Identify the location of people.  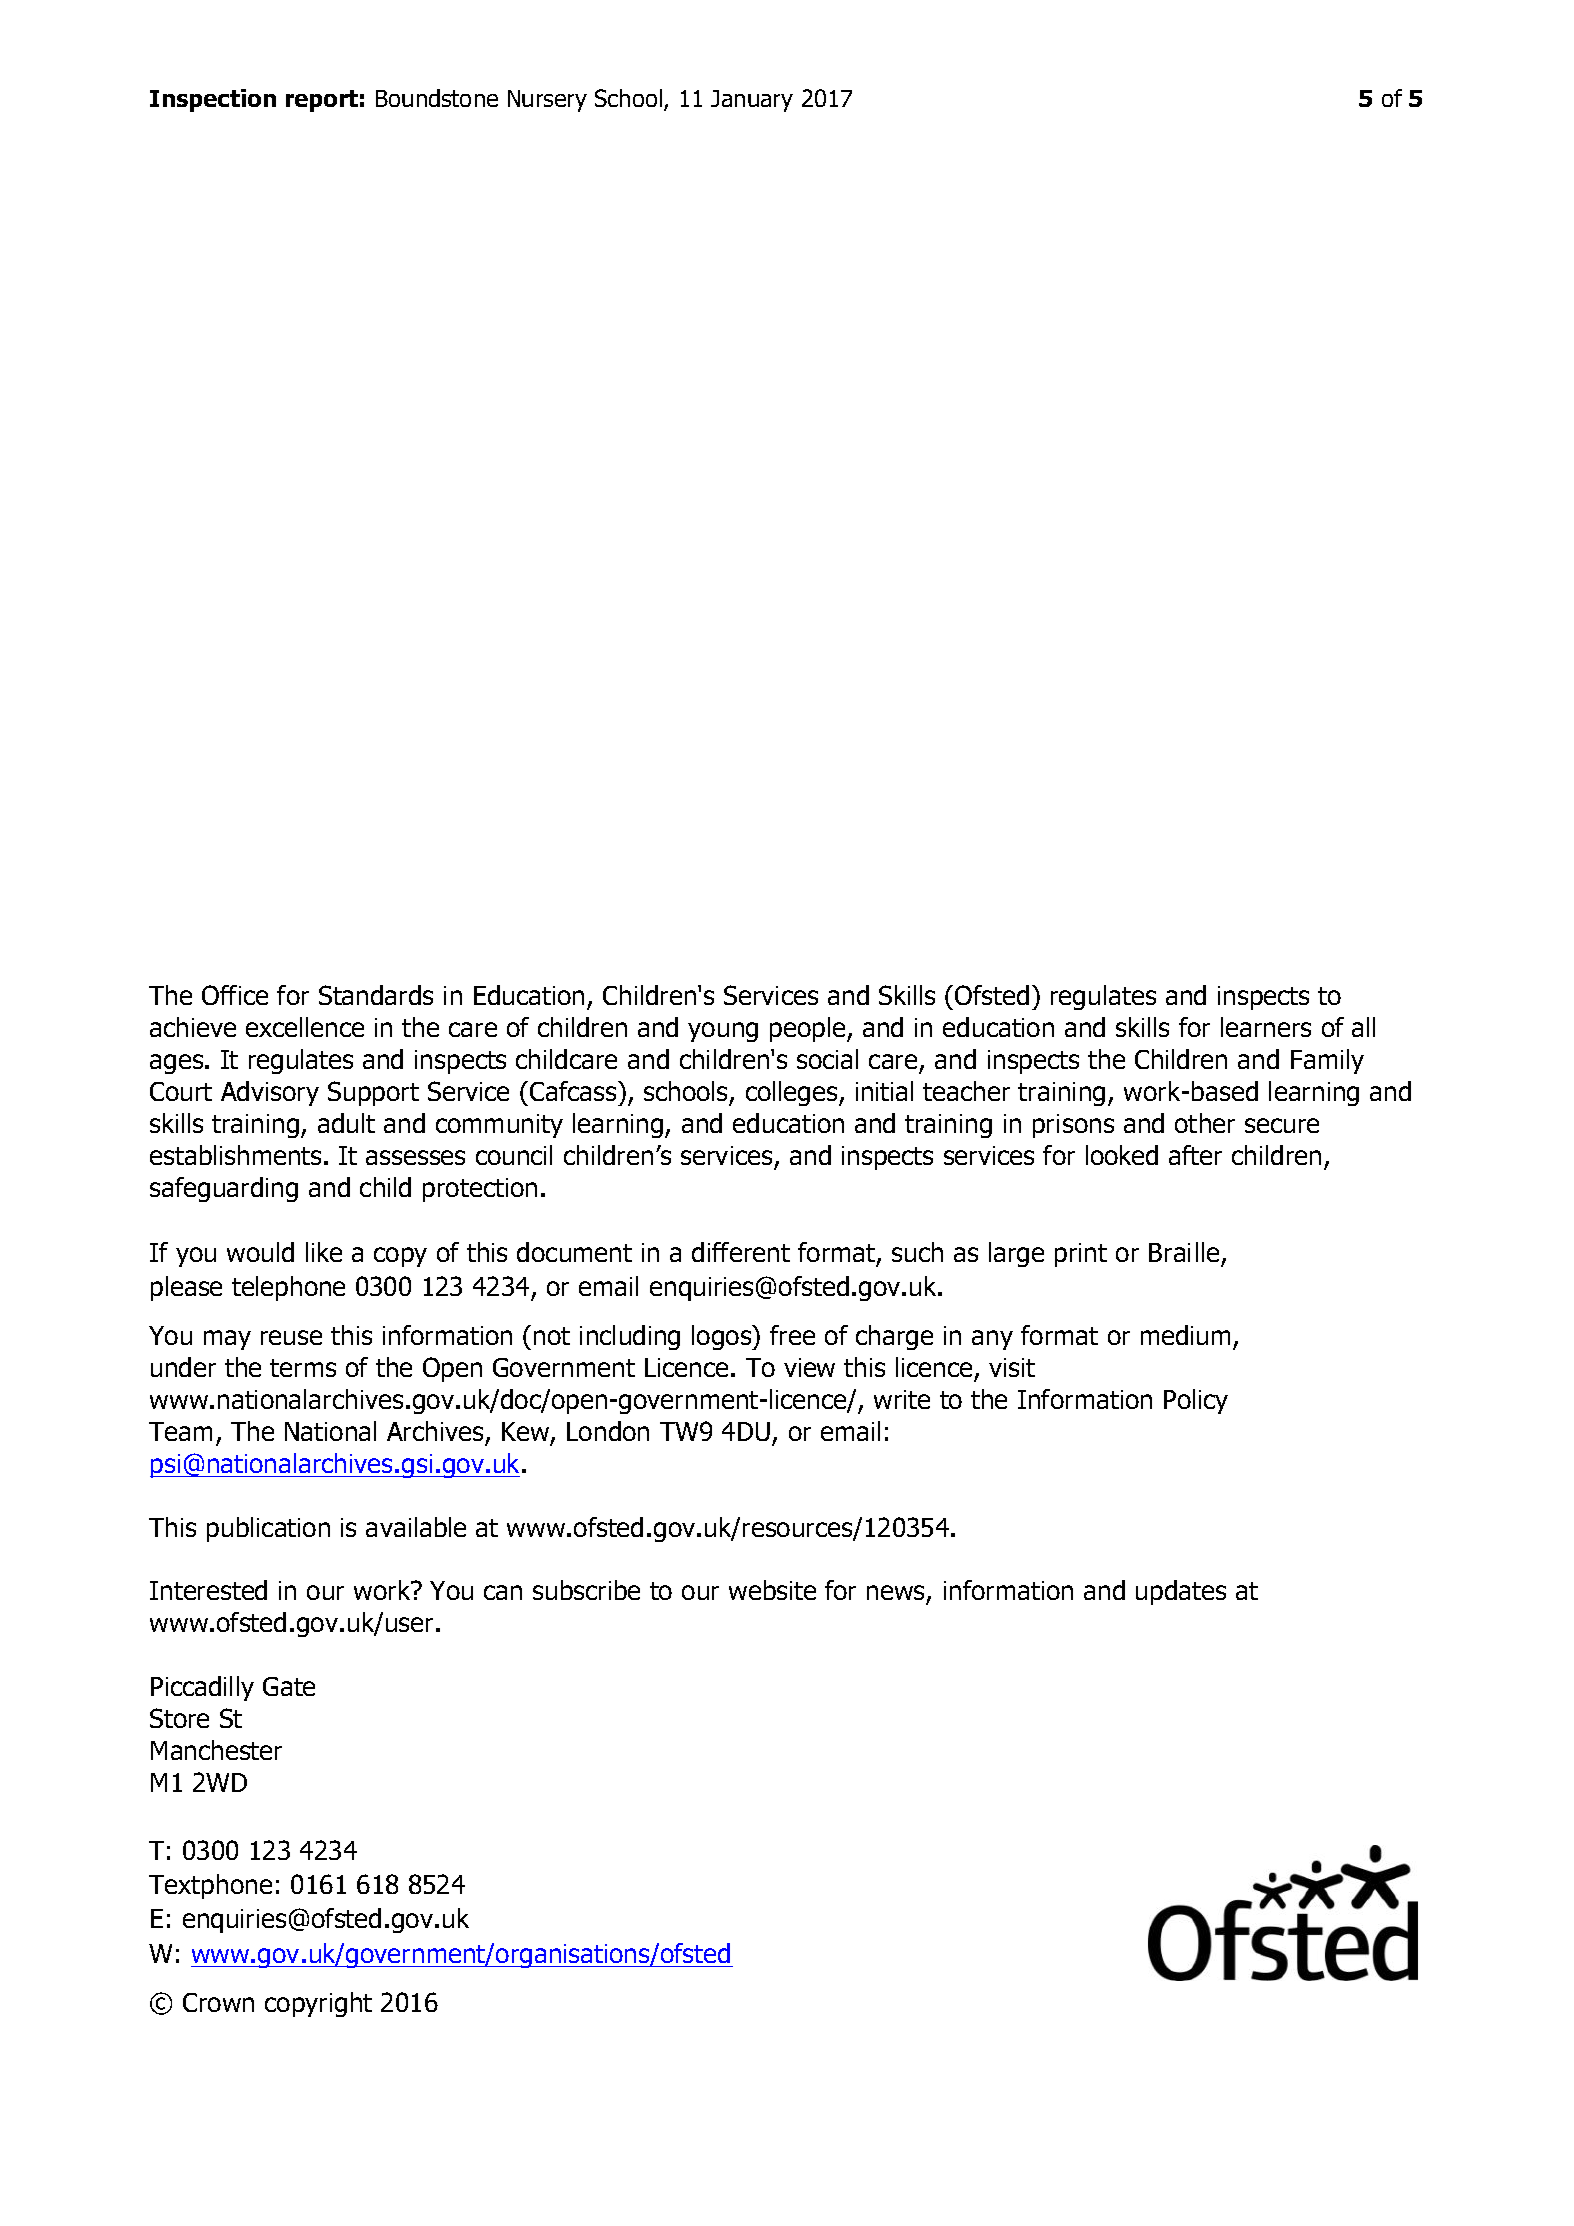
(809, 1029).
